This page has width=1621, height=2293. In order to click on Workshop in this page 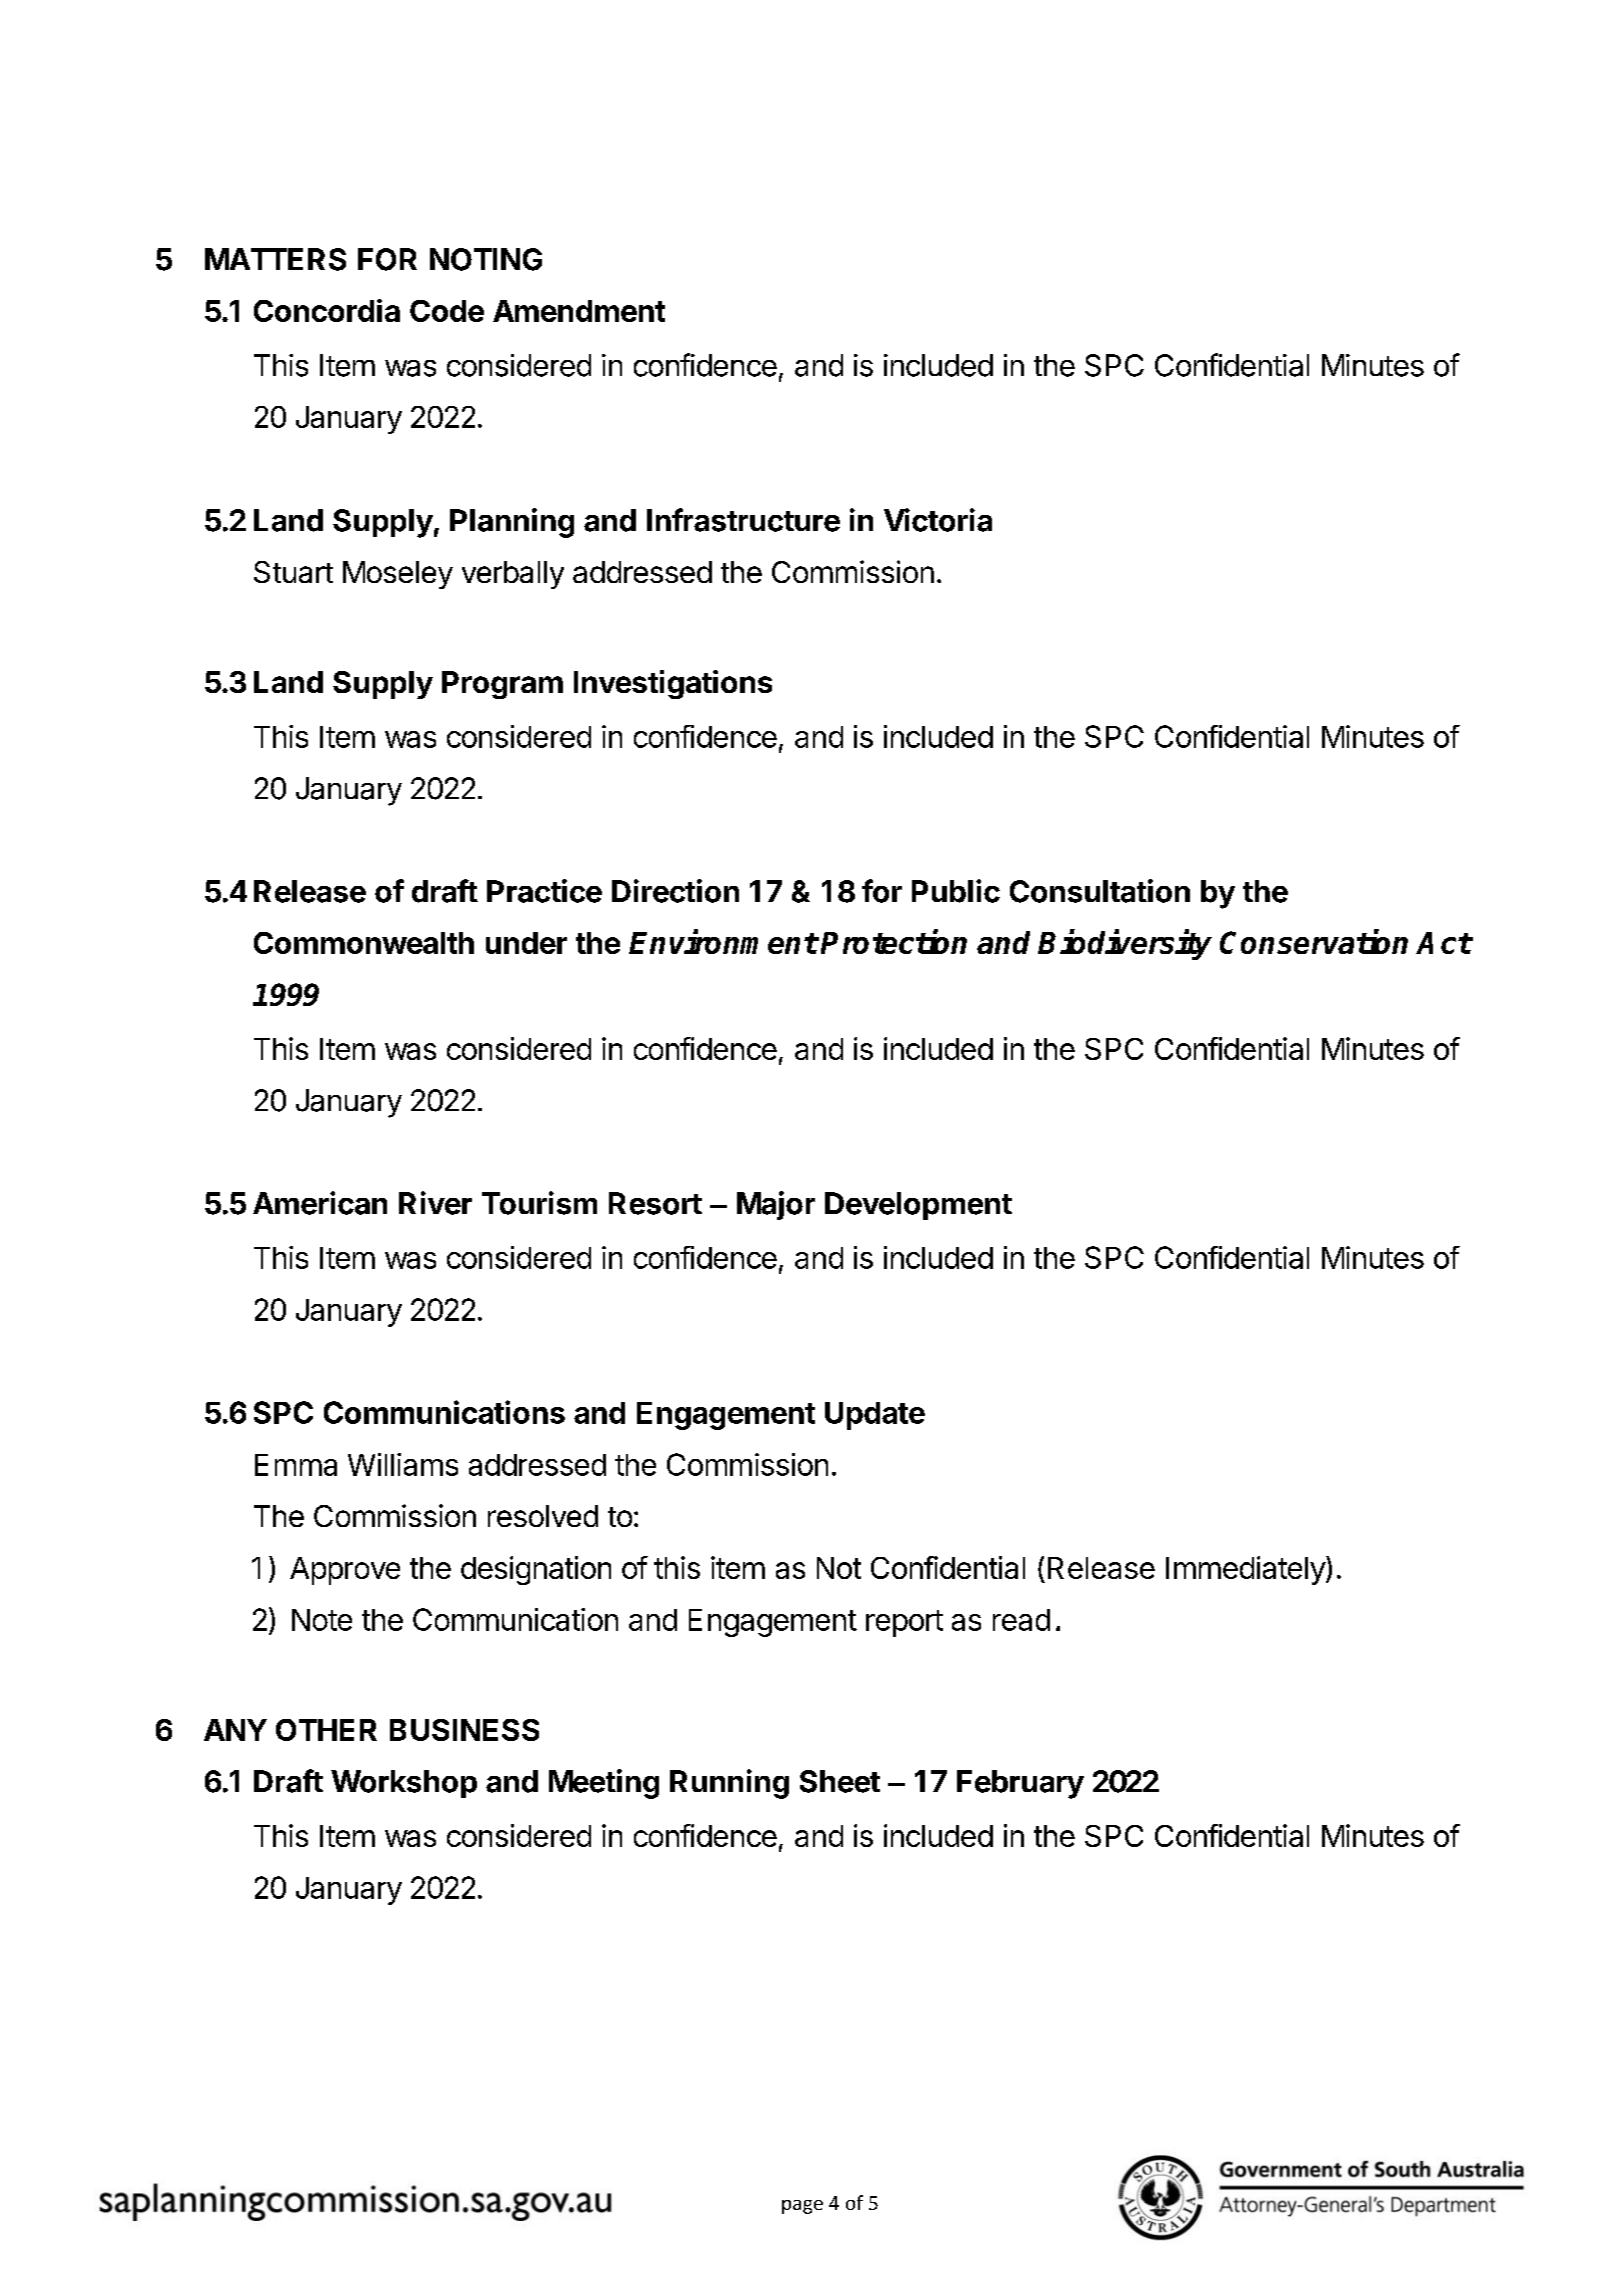, I will do `click(404, 1784)`.
